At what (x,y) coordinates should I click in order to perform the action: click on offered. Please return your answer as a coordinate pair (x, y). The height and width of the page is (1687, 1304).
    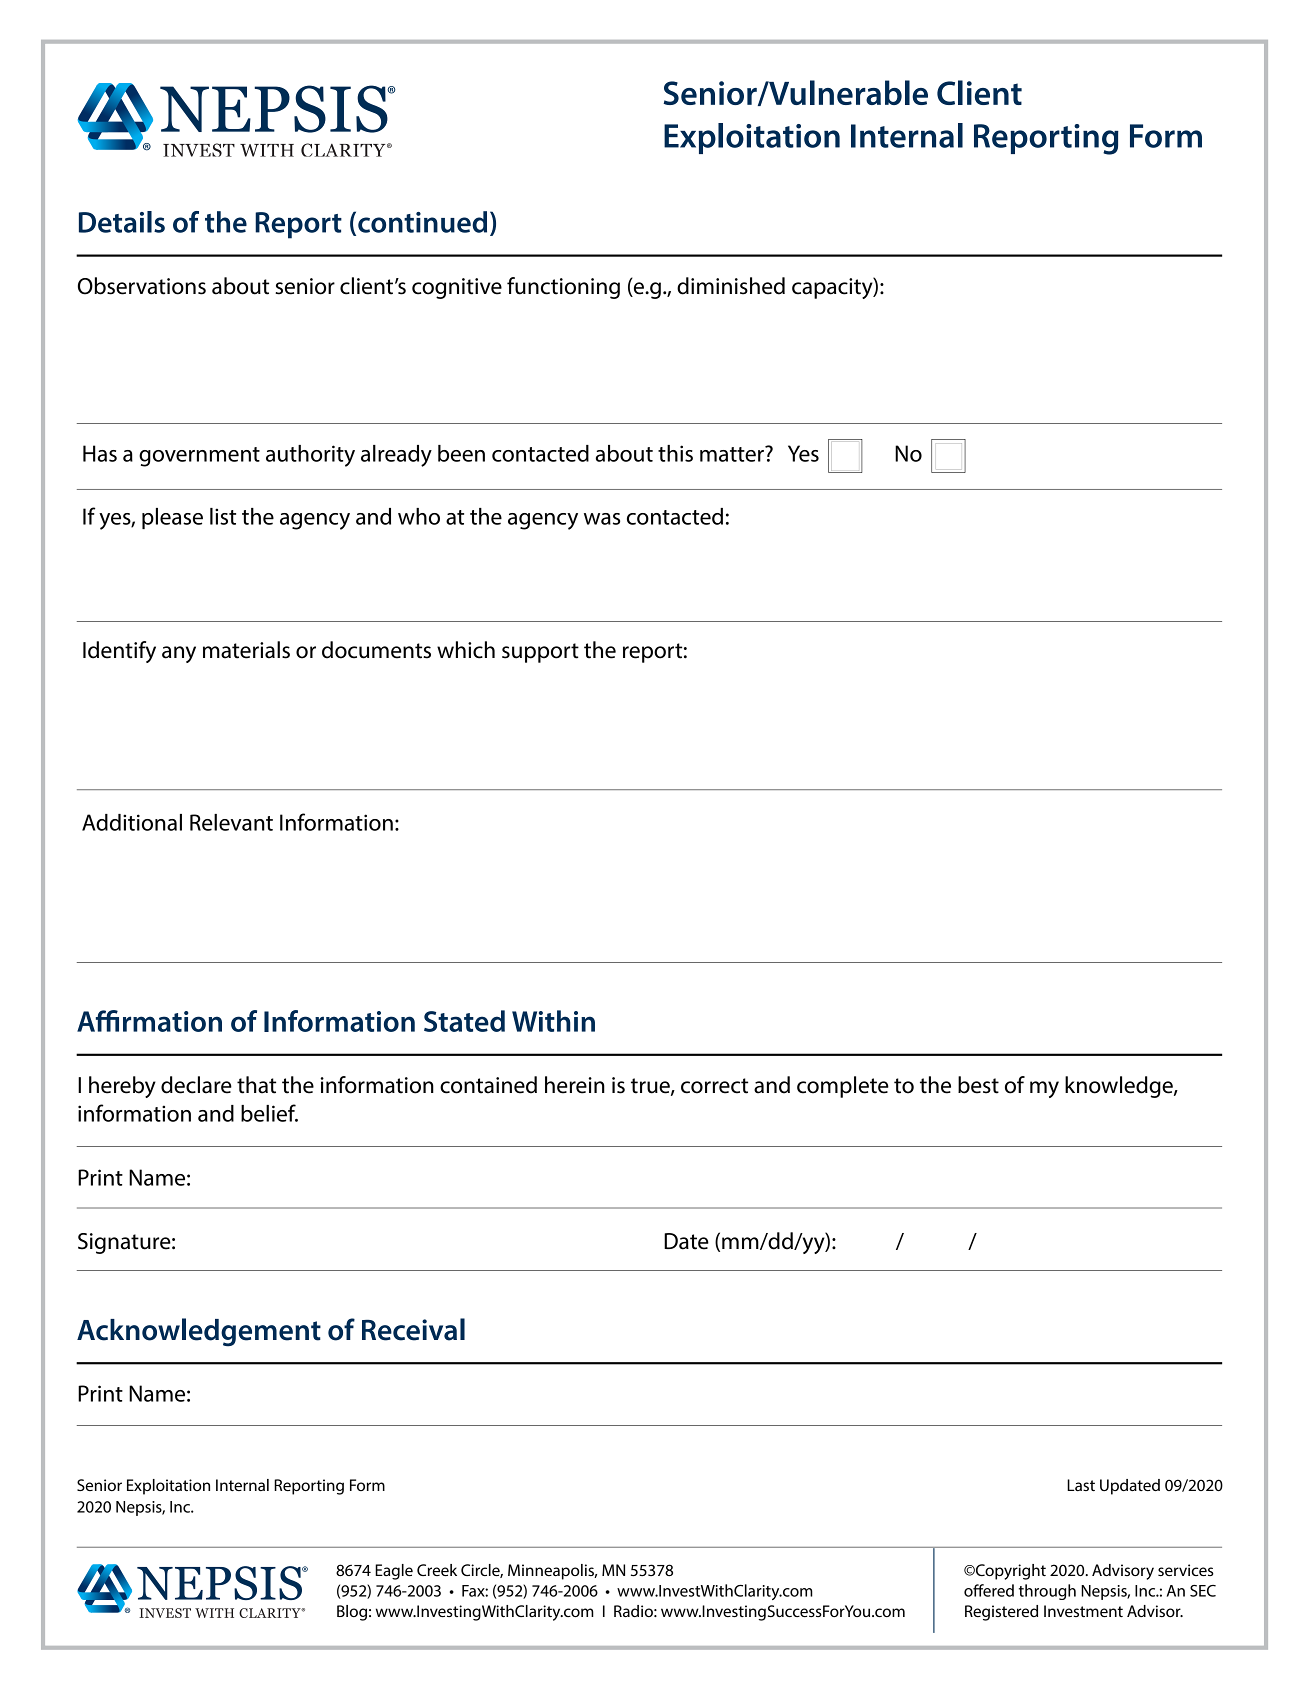
    Looking at the image, I should click on (989, 1590).
